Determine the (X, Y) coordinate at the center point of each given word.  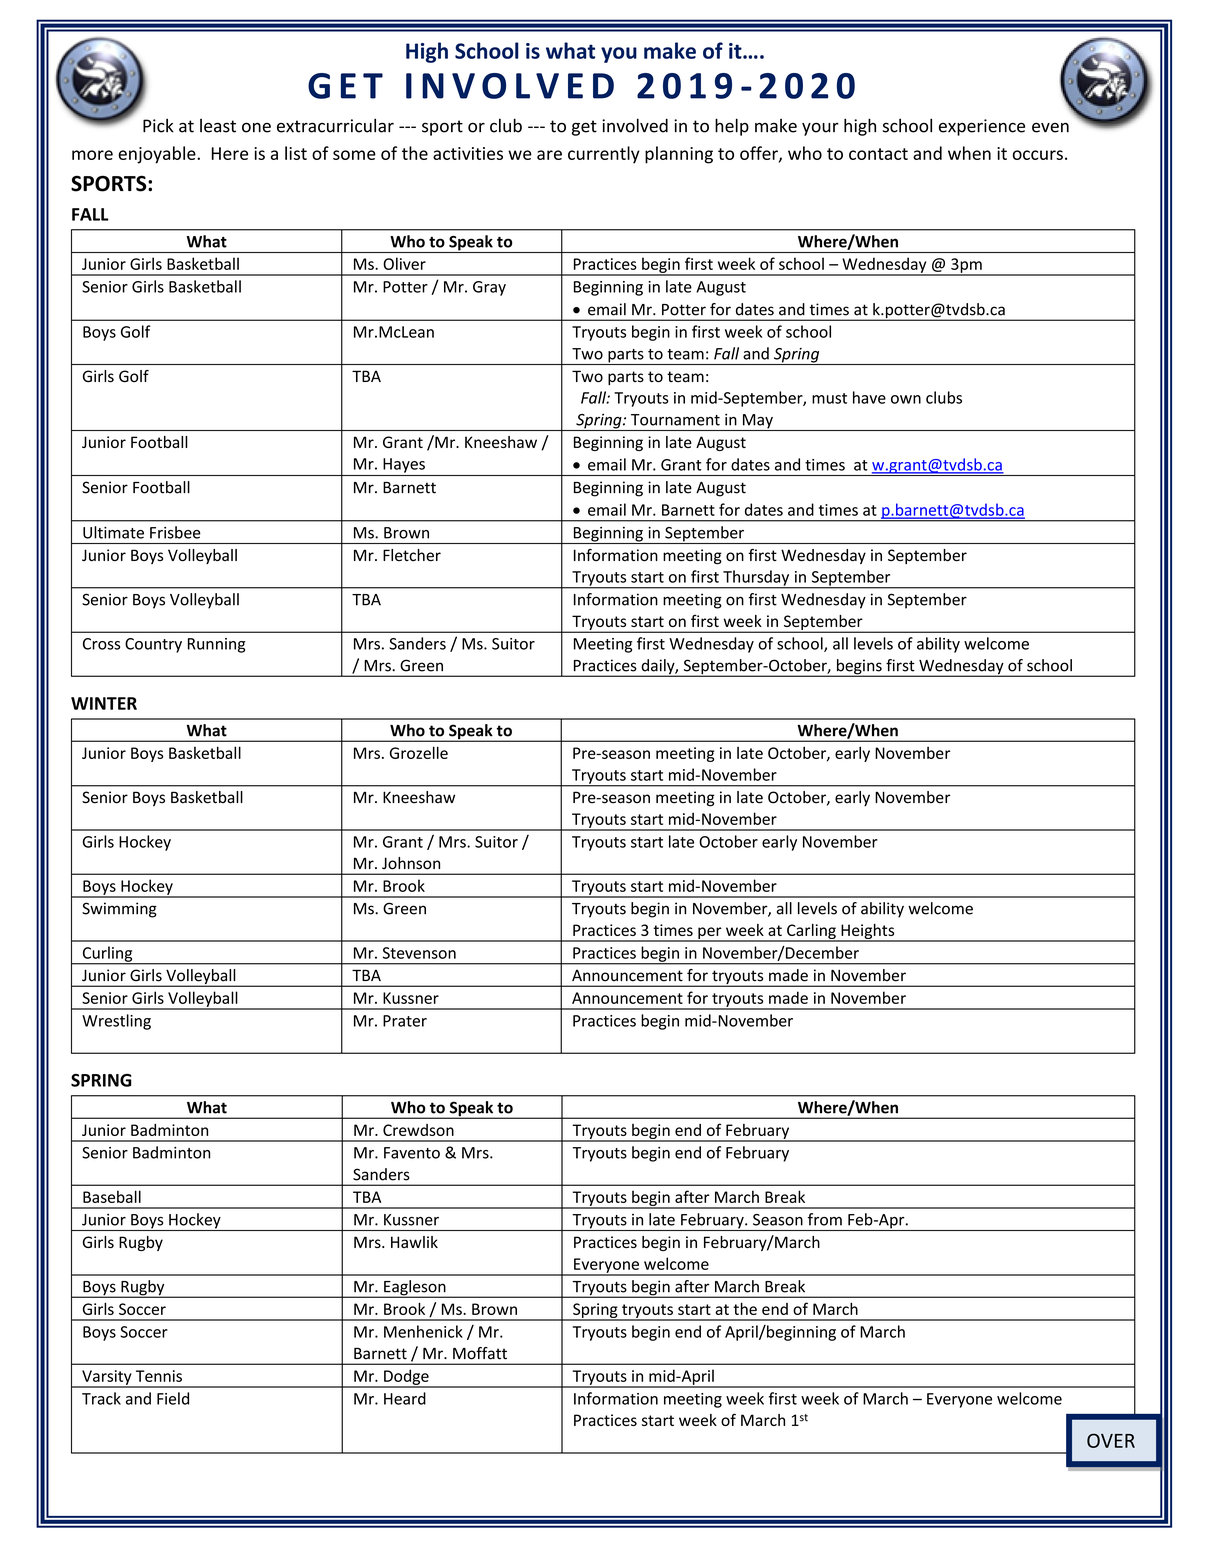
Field (173, 1398)
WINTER (104, 703)
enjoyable (158, 155)
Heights (868, 933)
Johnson (411, 863)
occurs (1038, 155)
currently (604, 155)
